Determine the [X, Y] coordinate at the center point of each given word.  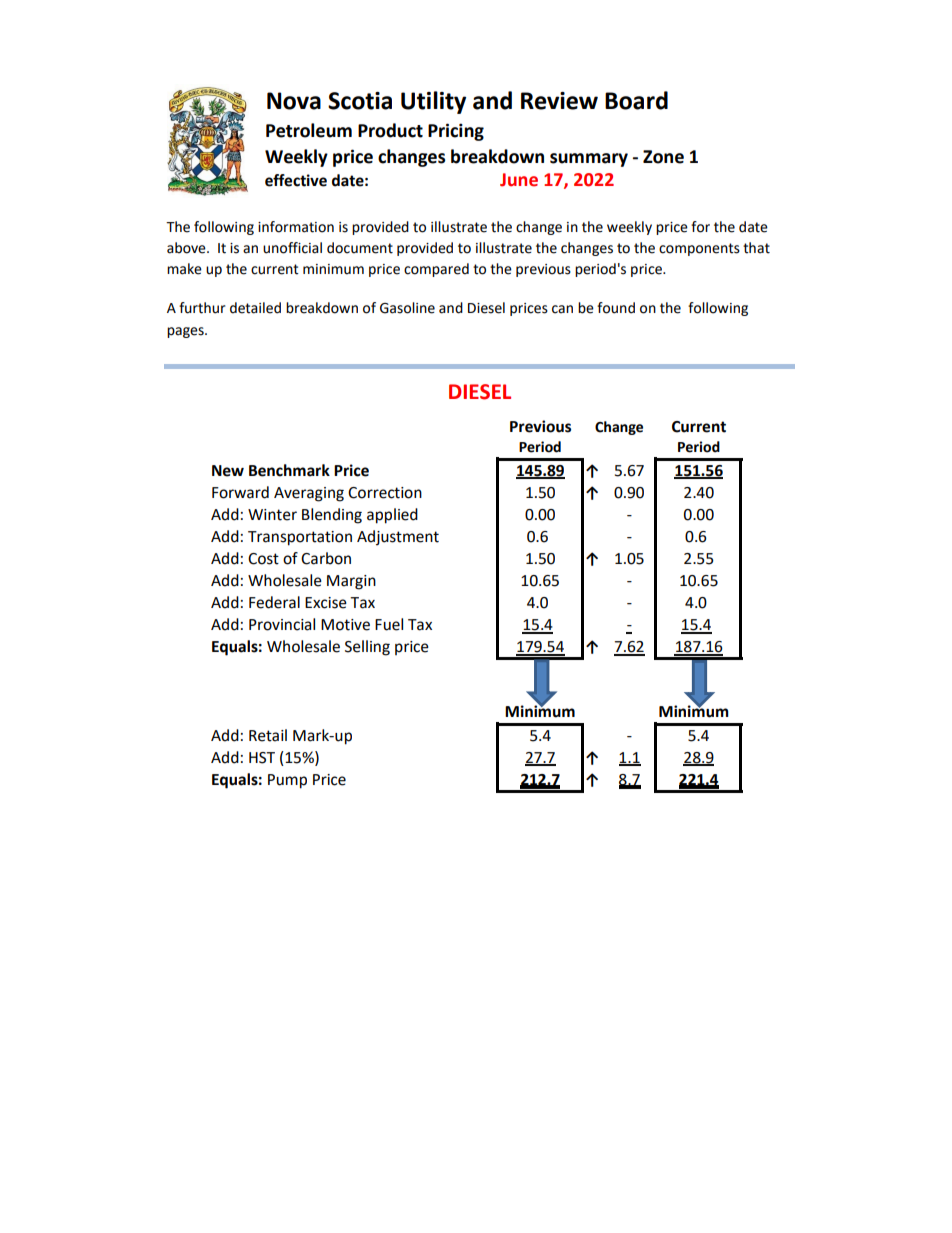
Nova [294, 101]
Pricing [456, 132]
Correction [385, 493]
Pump [287, 781]
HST [262, 758]
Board [636, 100]
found [616, 308]
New [228, 471]
